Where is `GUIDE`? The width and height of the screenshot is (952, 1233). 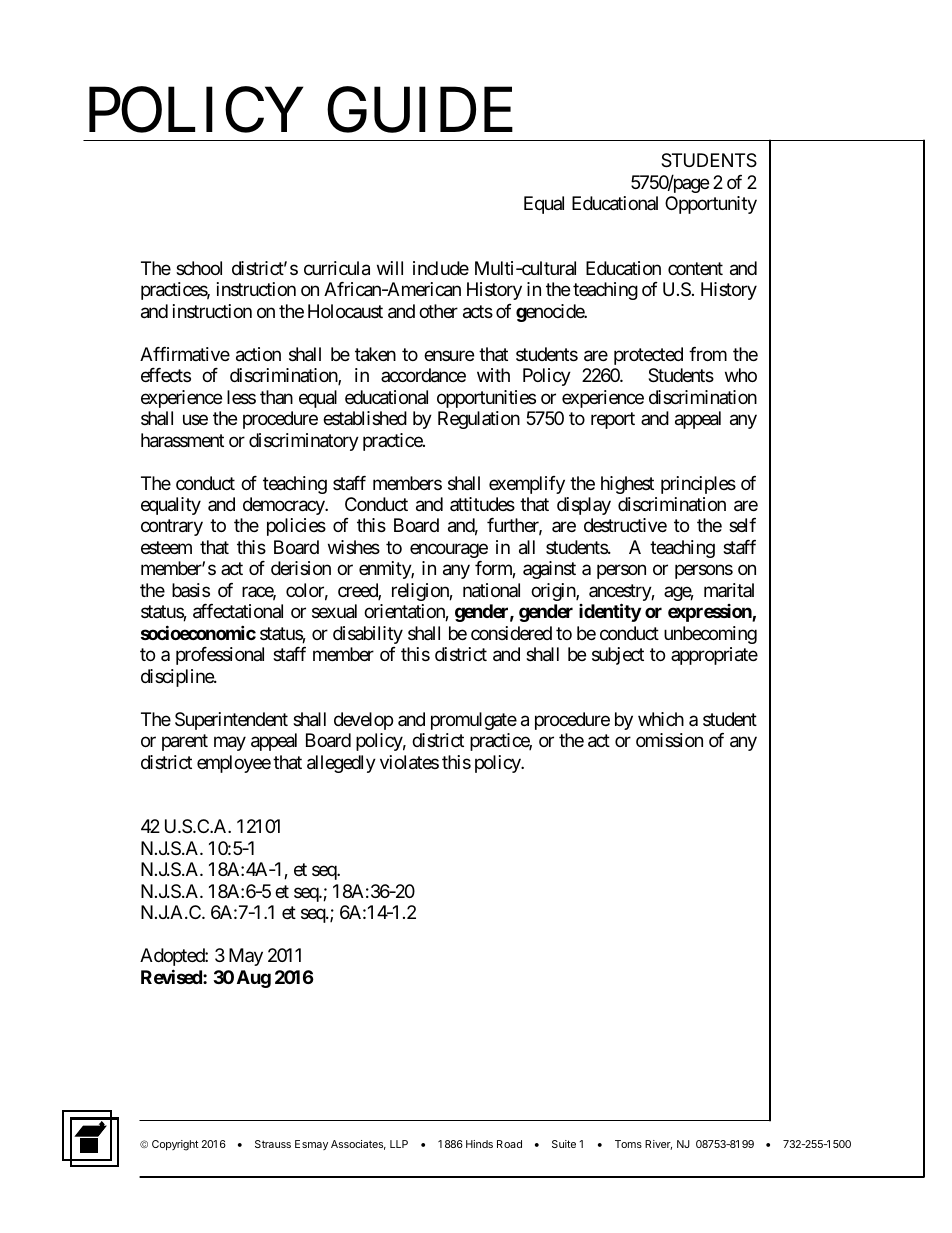 GUIDE is located at coordinates (420, 110).
